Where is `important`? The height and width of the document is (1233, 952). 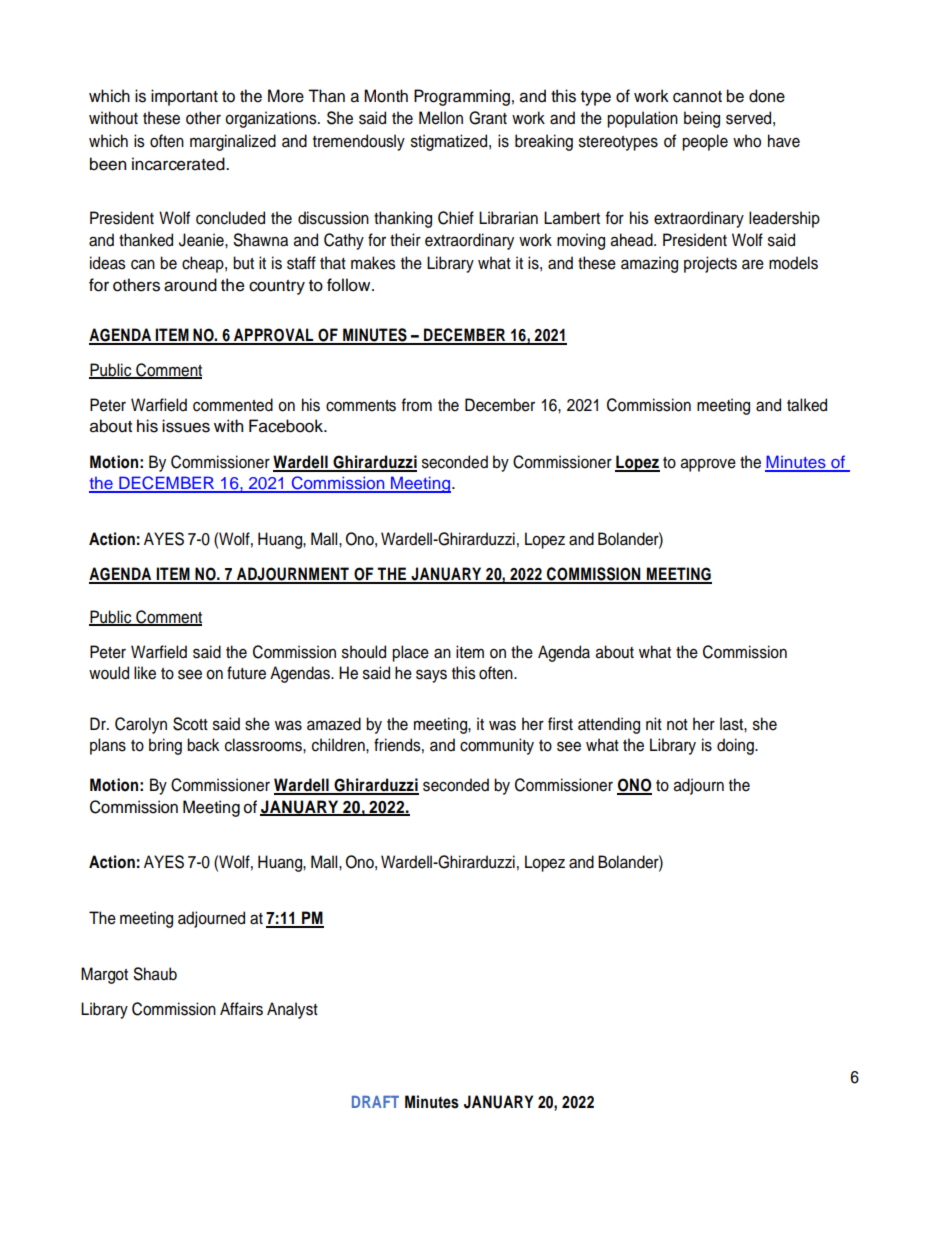 important is located at coordinates (184, 97).
